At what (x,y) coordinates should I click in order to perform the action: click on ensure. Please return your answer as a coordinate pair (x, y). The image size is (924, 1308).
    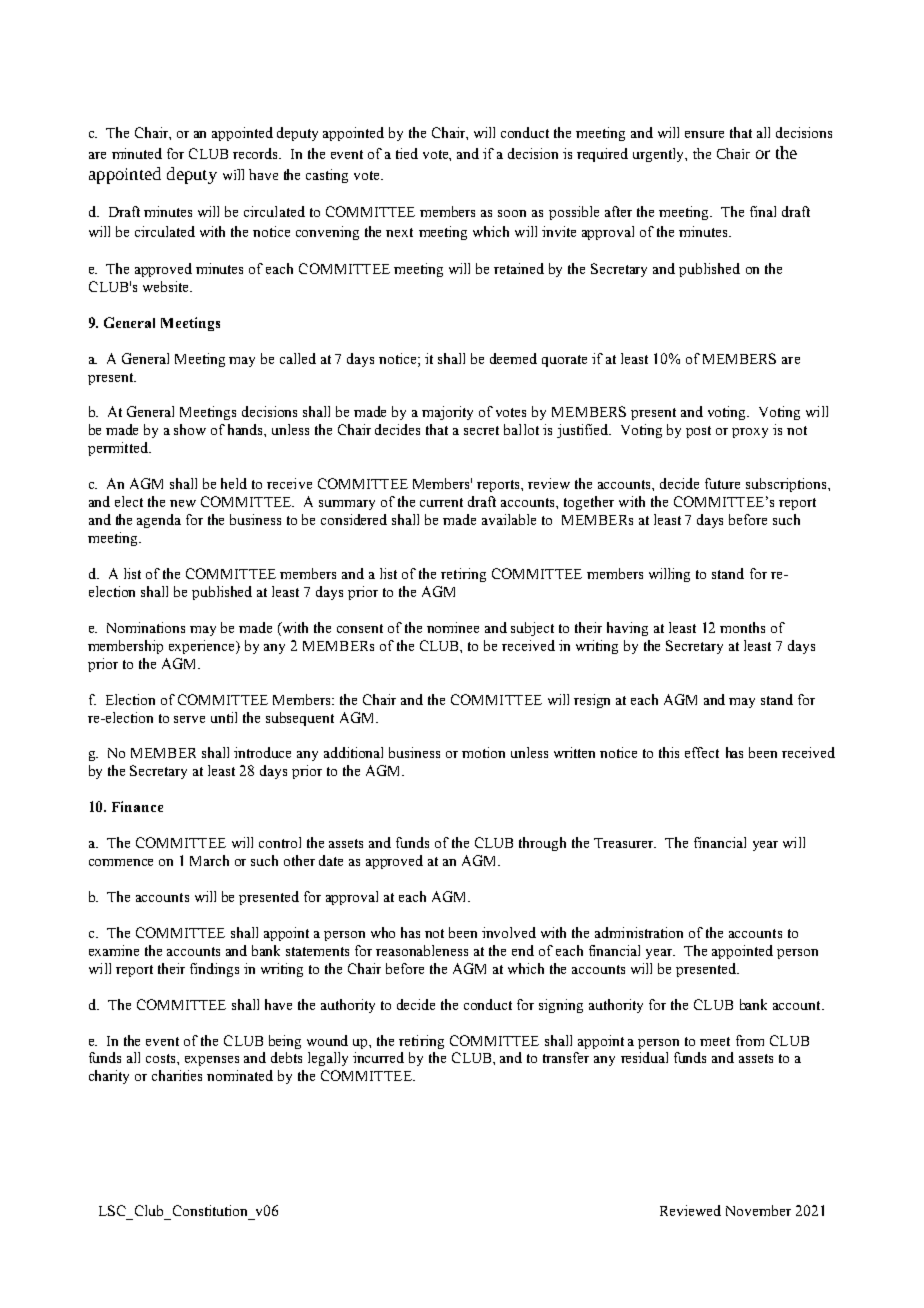
    Looking at the image, I should click on (704, 134).
